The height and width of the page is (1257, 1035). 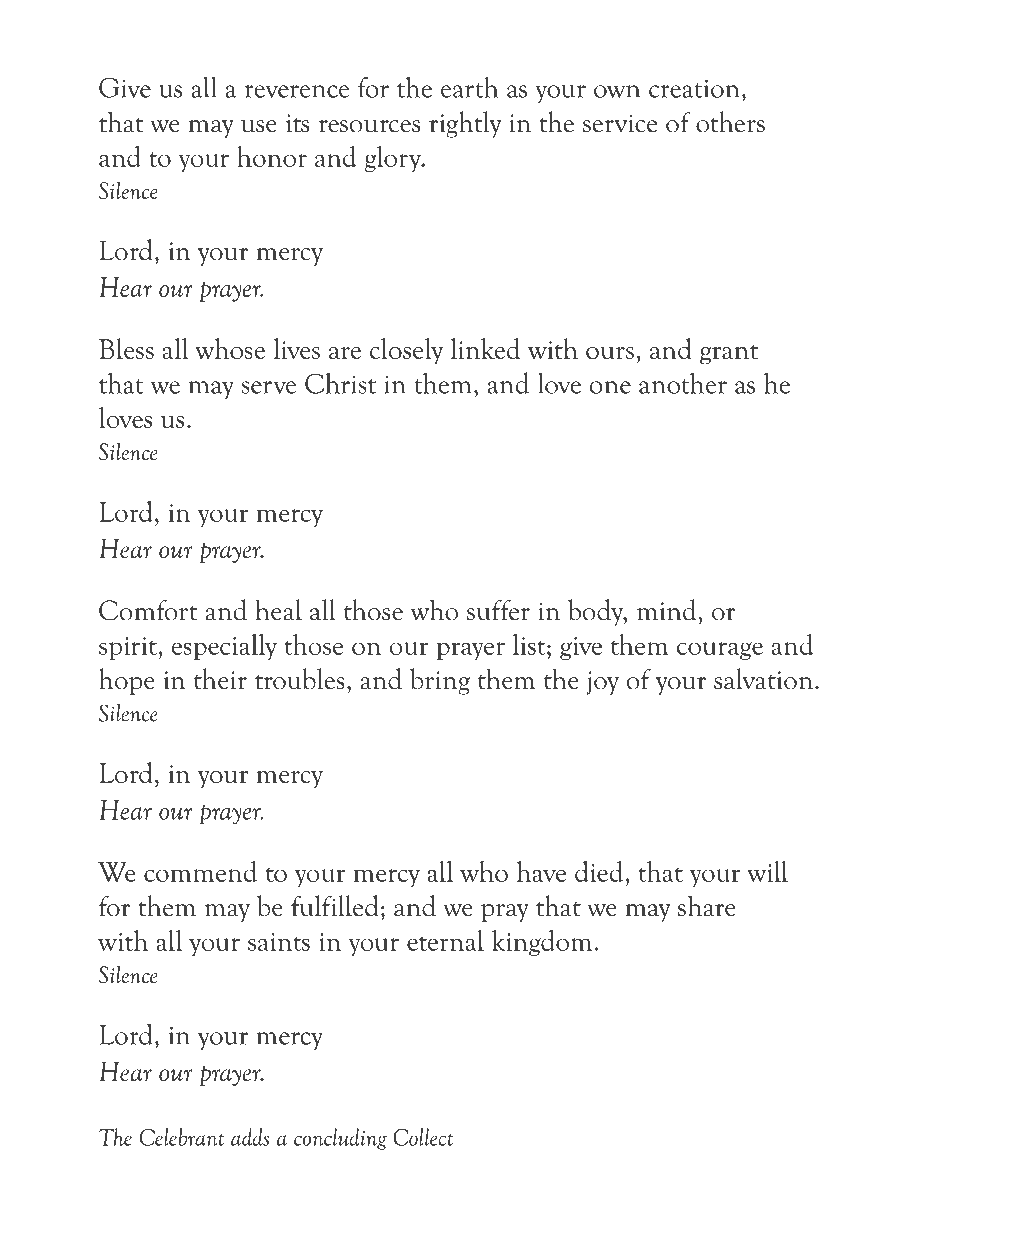 What do you see at coordinates (259, 126) in the page?
I see `use` at bounding box center [259, 126].
